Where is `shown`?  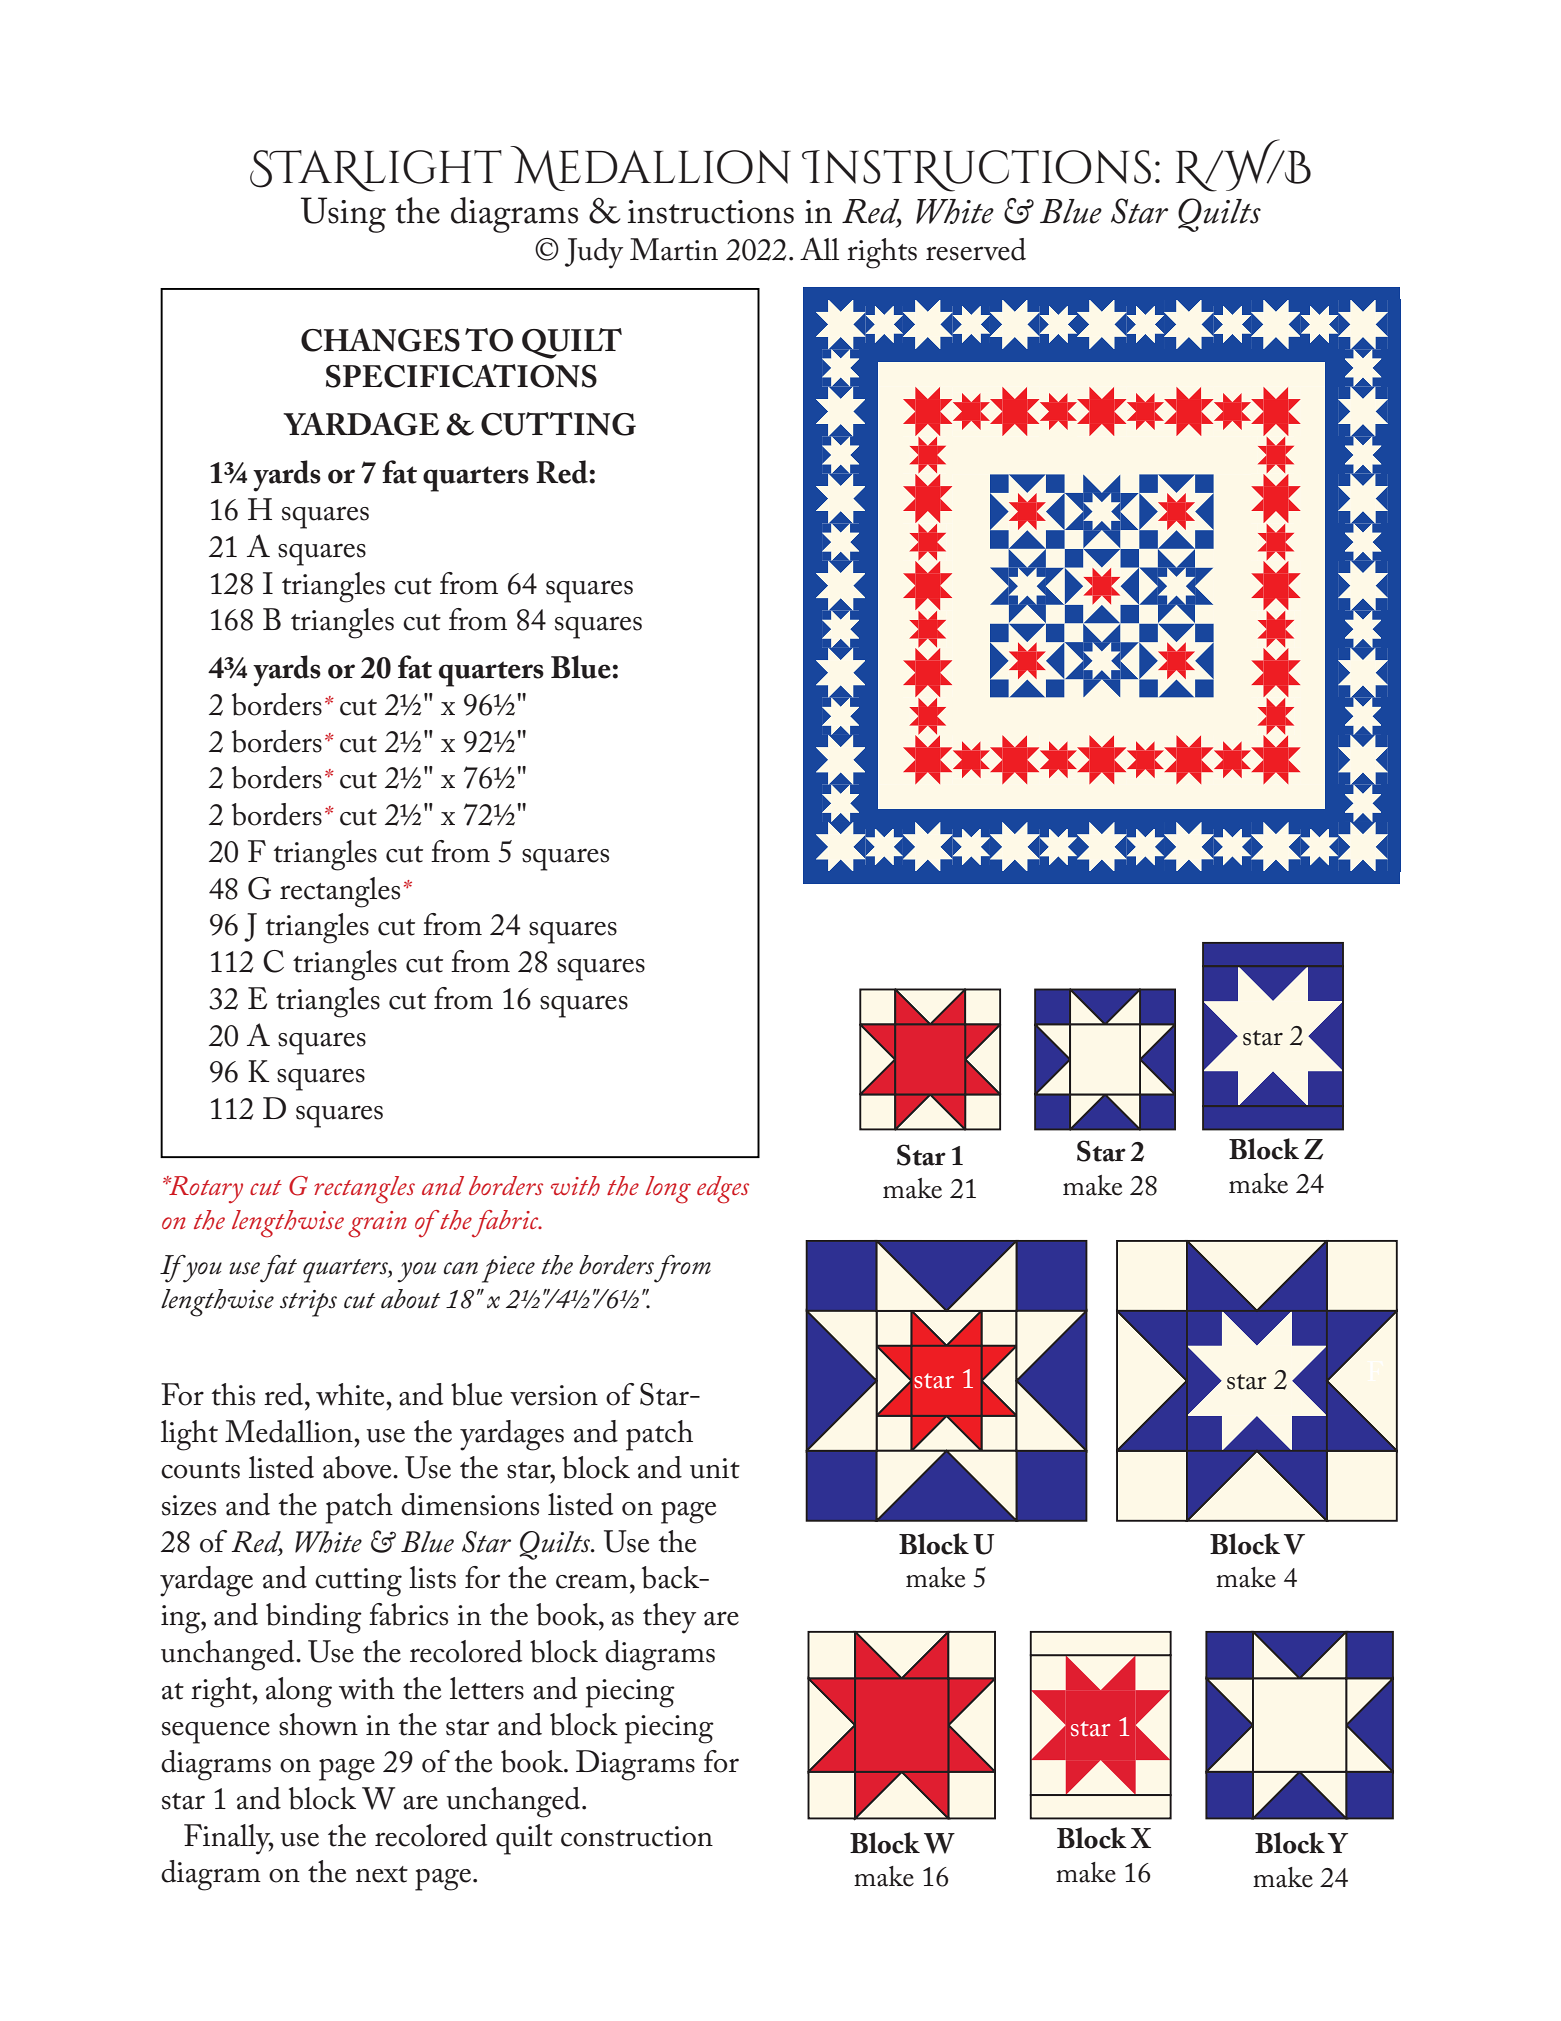
shown is located at coordinates (318, 1724).
